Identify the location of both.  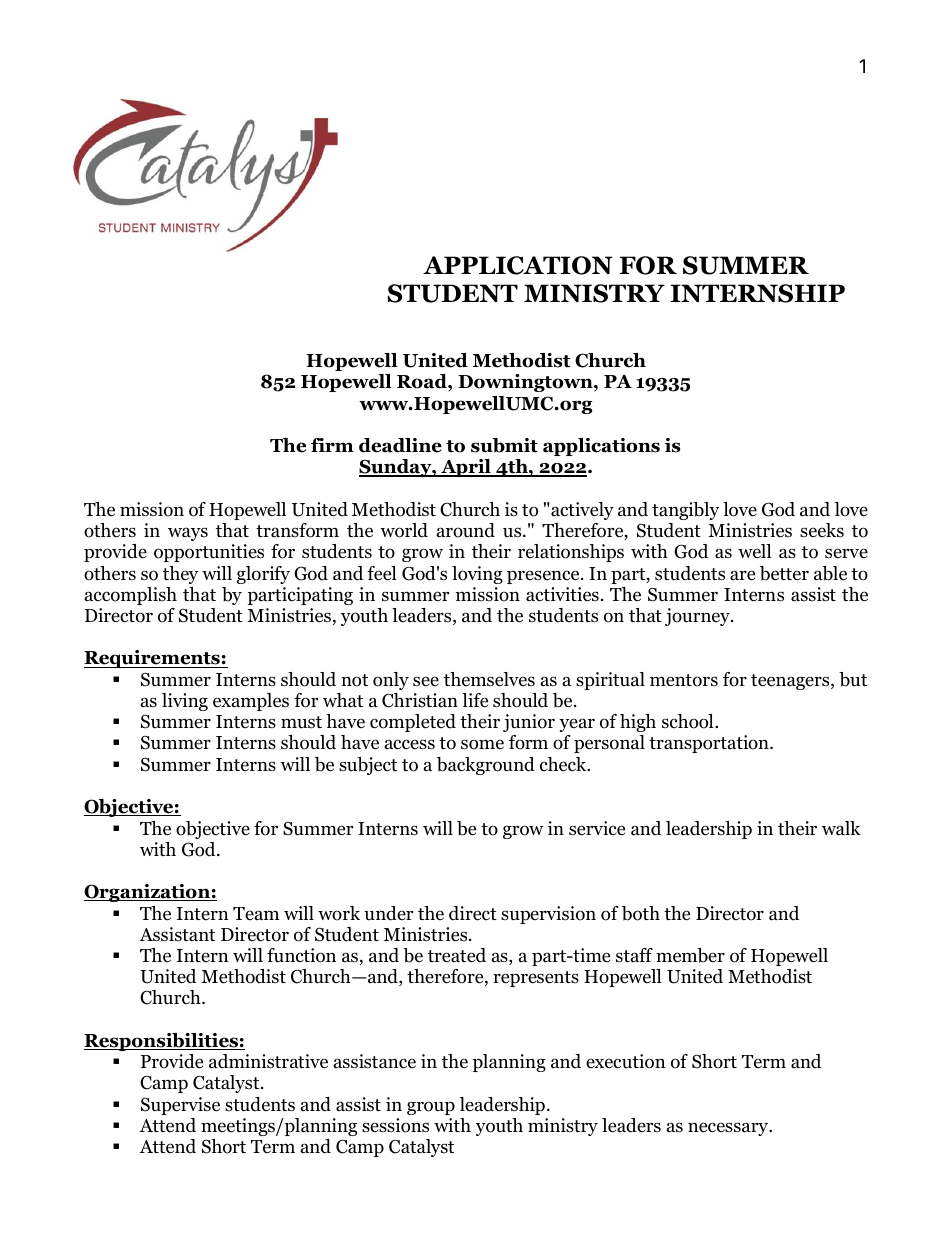
(641, 913).
